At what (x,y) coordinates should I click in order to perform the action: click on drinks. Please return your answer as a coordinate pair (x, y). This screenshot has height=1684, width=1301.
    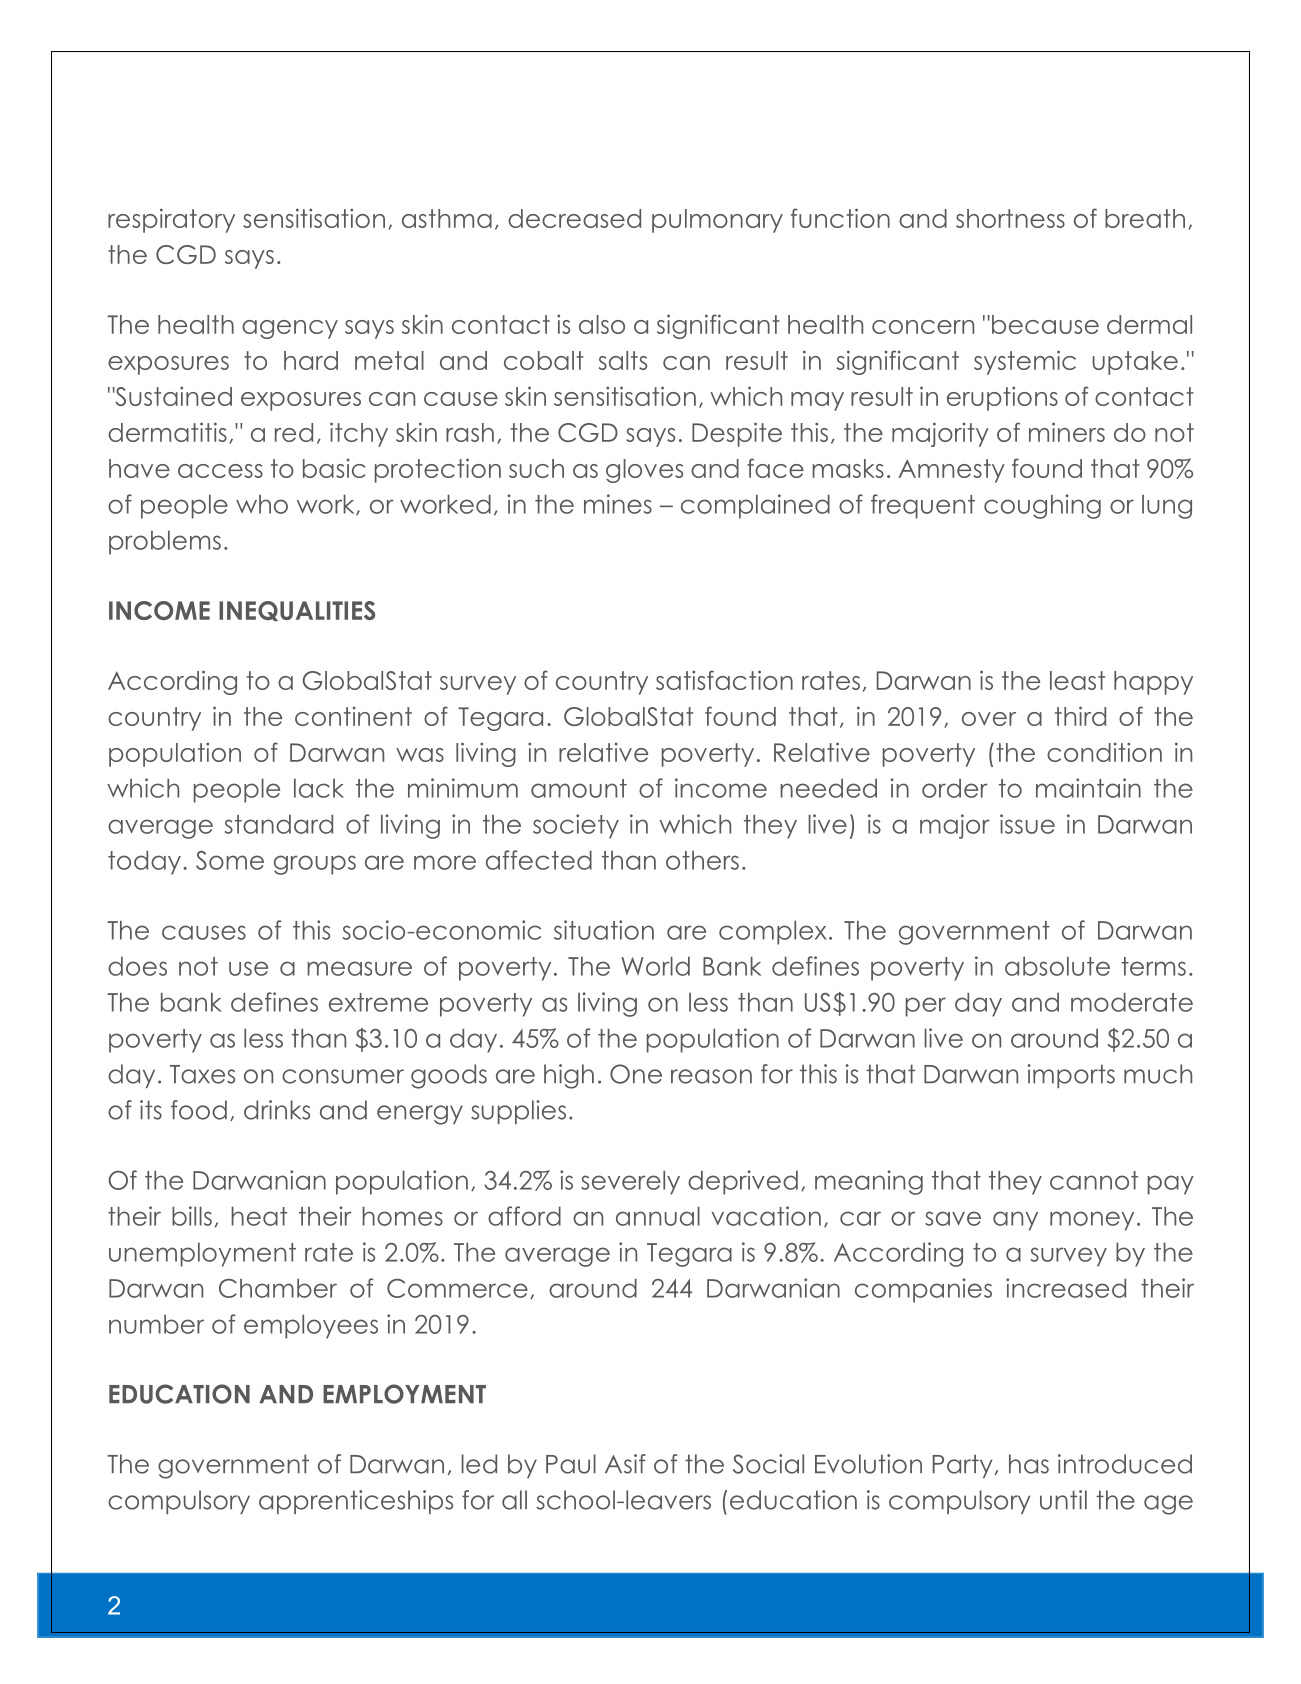
    Looking at the image, I should click on (277, 1110).
